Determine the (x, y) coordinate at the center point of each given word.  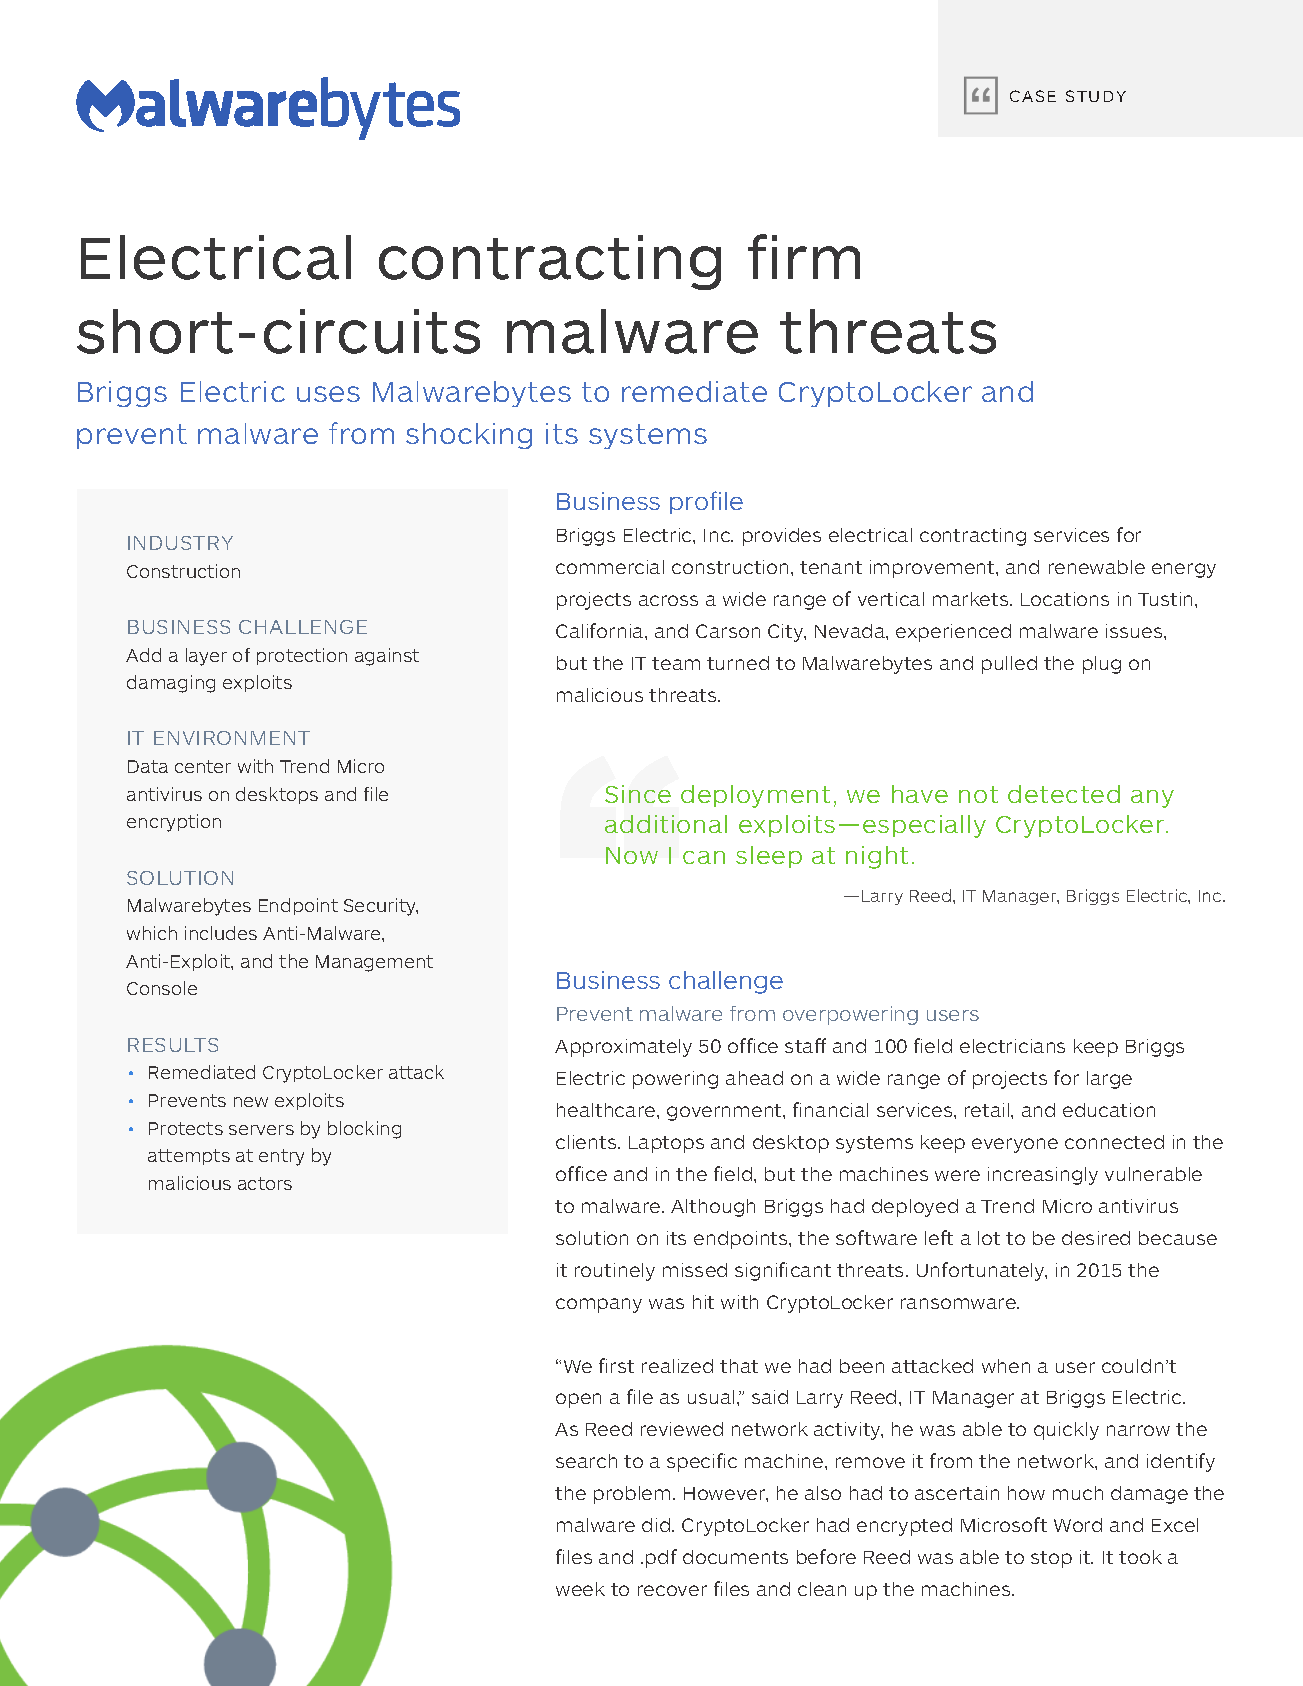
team (676, 663)
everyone (1015, 1145)
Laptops (666, 1144)
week (580, 1589)
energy (1184, 570)
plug (1102, 665)
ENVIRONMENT (232, 738)
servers (261, 1130)
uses (328, 394)
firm (804, 256)
